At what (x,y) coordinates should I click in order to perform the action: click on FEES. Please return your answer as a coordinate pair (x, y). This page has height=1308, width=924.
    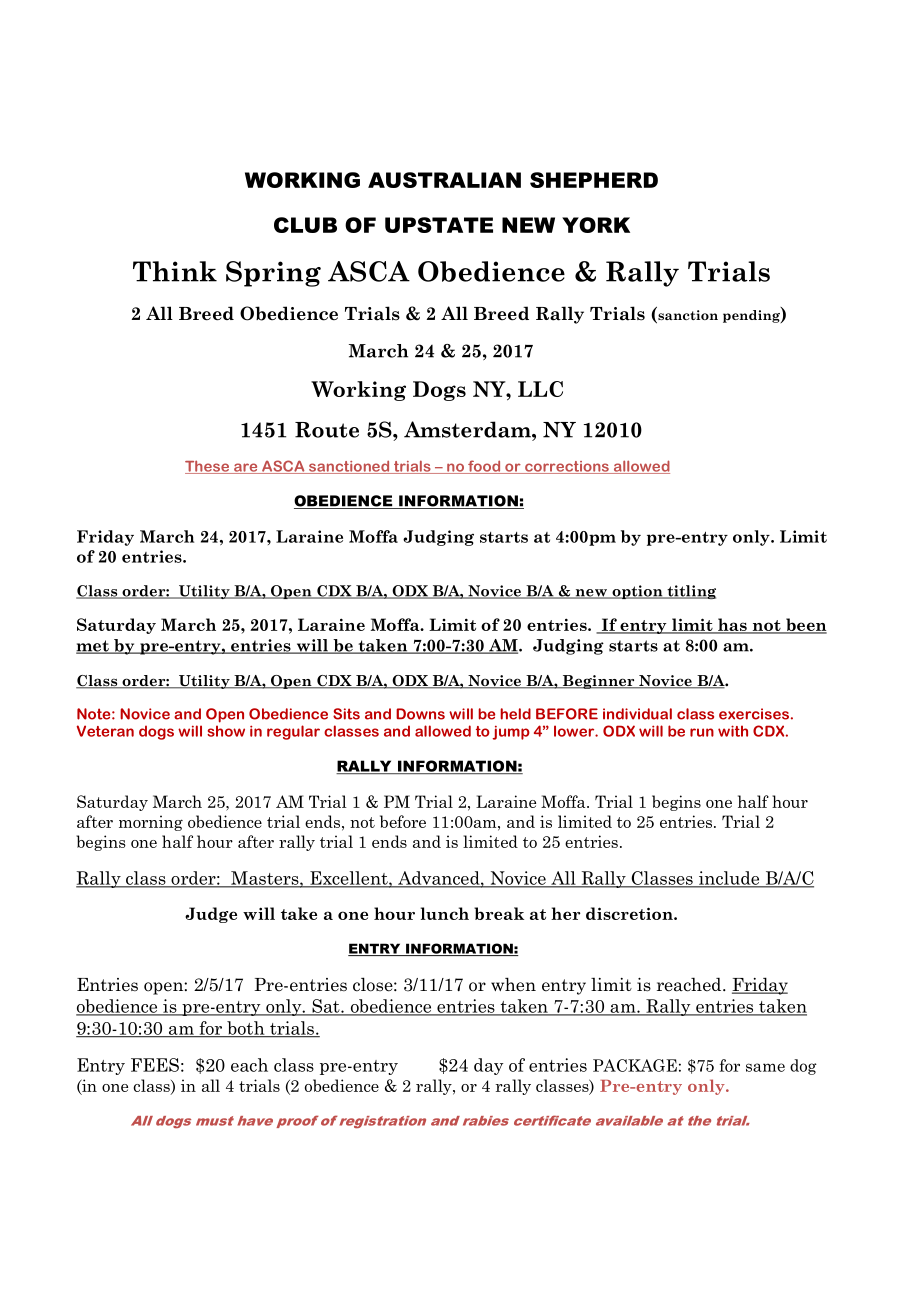
    Looking at the image, I should click on (155, 1065).
